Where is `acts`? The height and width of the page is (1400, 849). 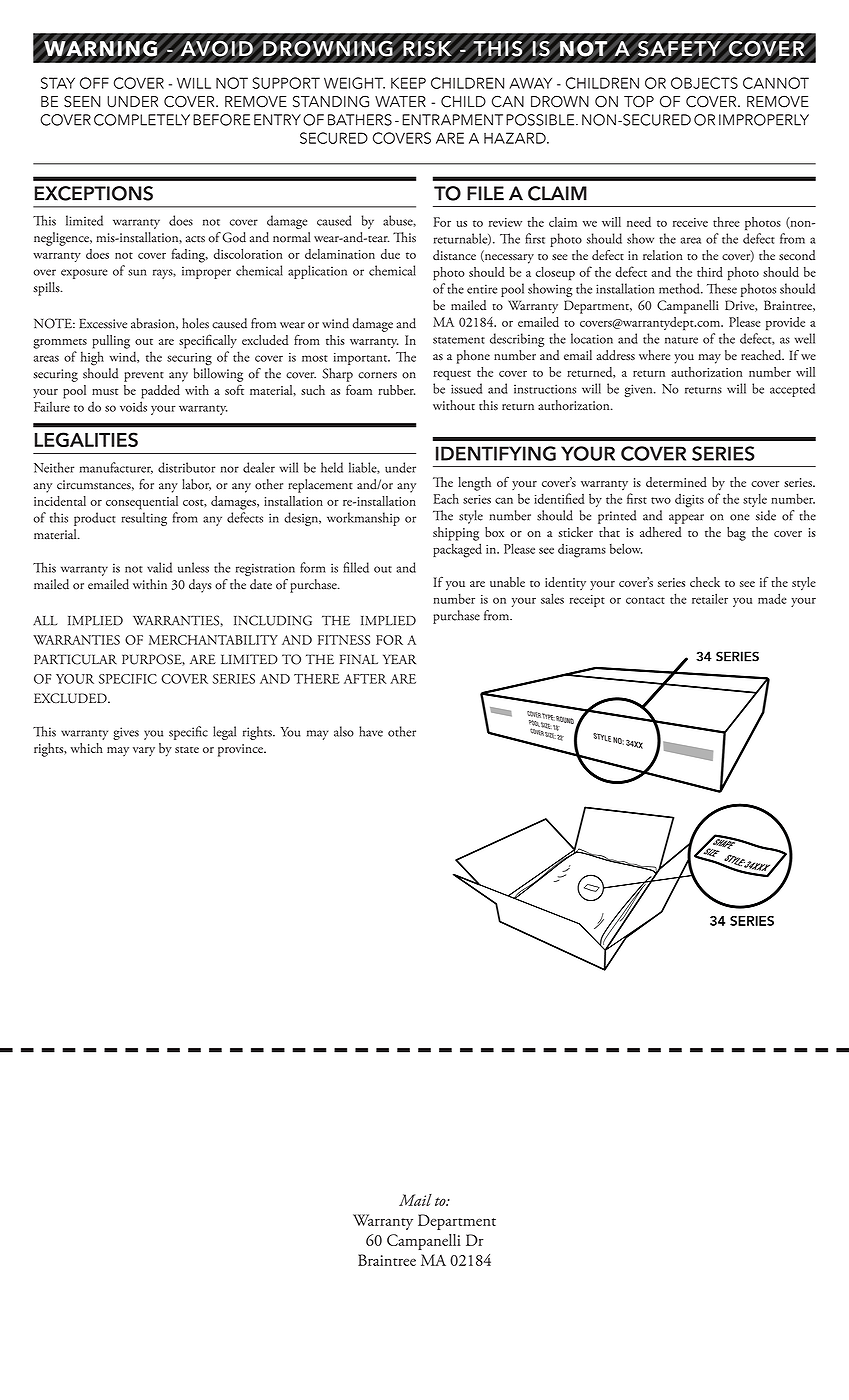 acts is located at coordinates (195, 239).
